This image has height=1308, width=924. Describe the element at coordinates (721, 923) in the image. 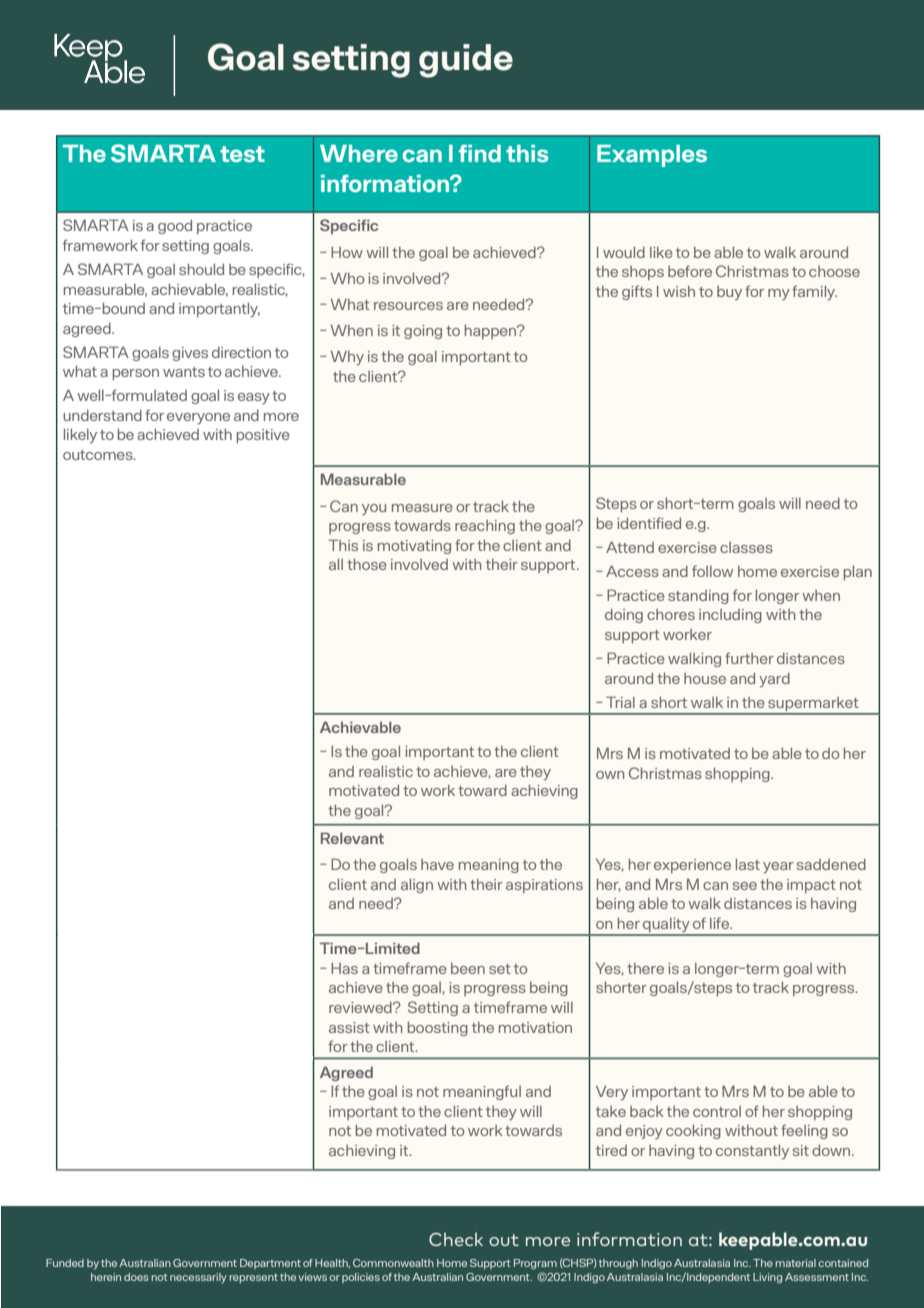

I see `life` at that location.
